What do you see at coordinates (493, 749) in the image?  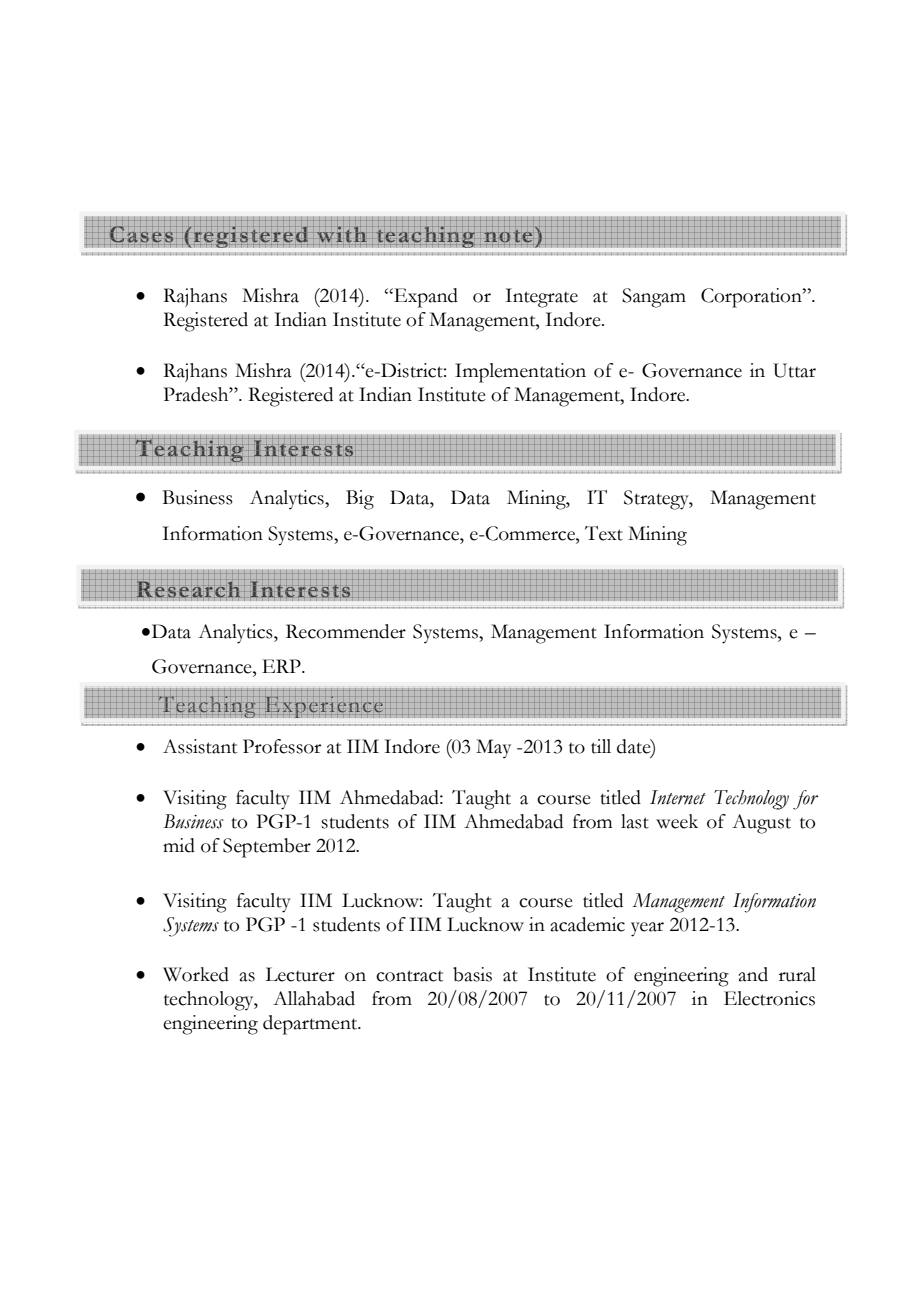 I see `May` at bounding box center [493, 749].
